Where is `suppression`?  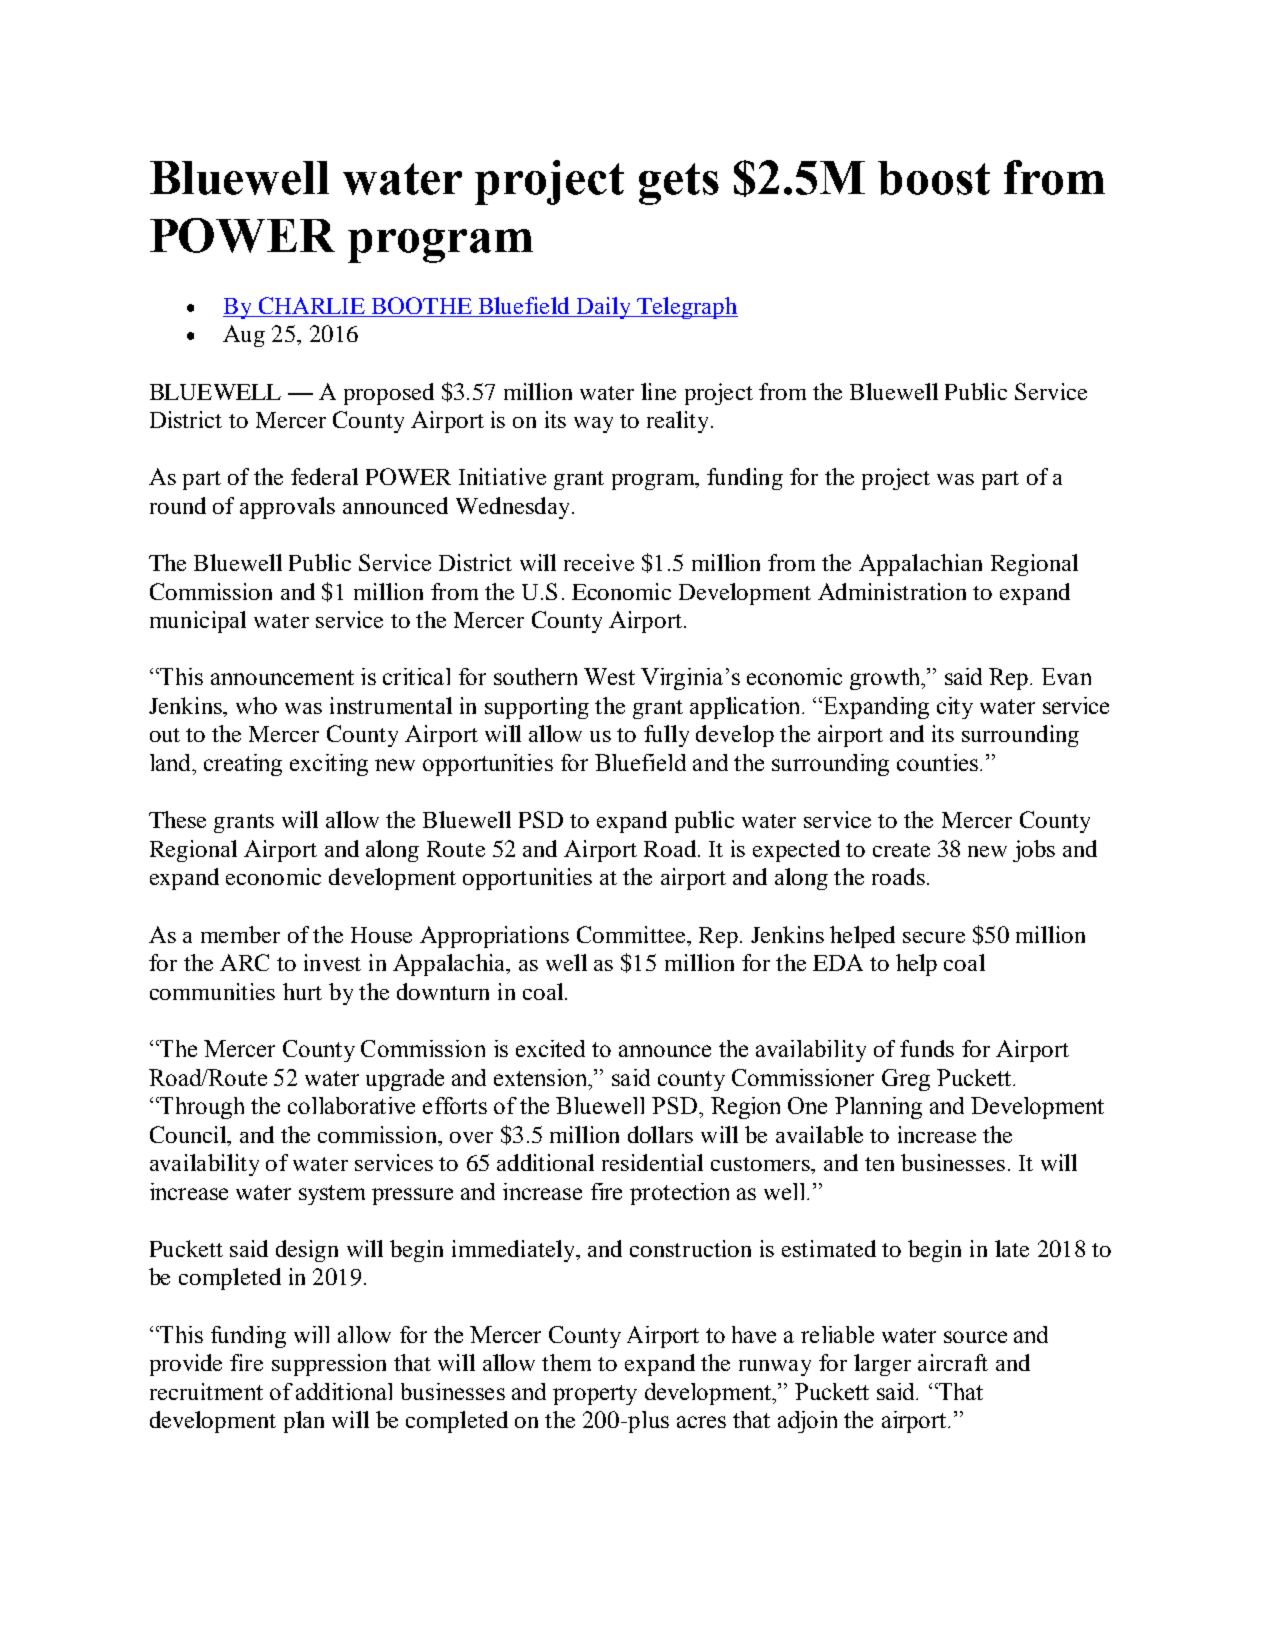
suppression is located at coordinates (329, 1365).
